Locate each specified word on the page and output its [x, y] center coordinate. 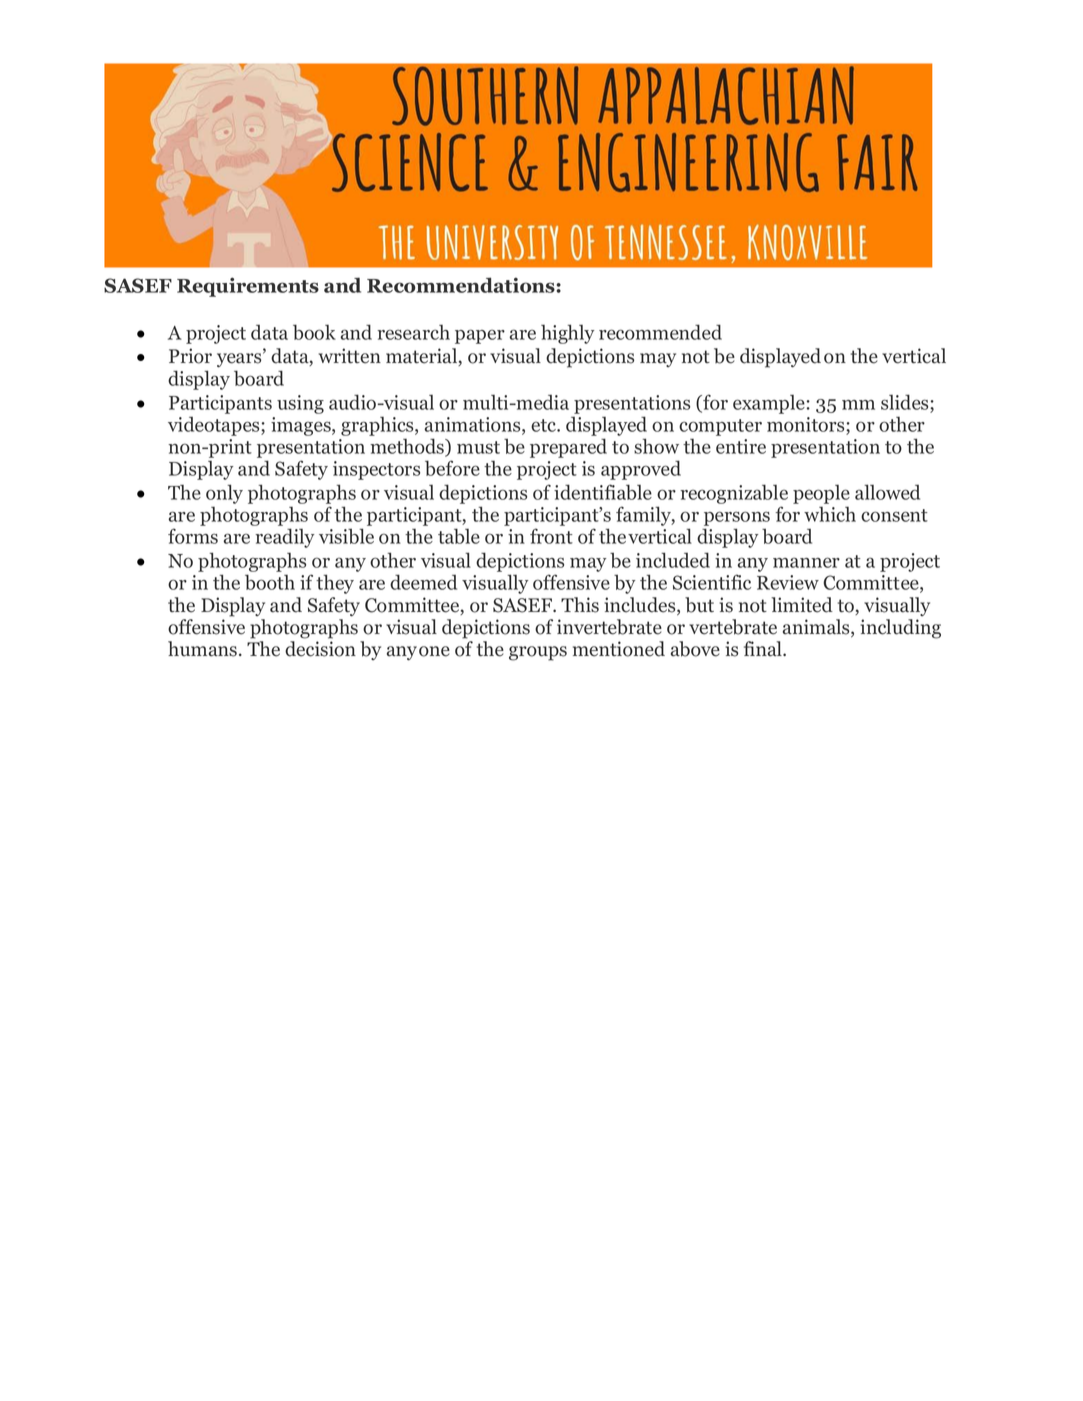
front [551, 536]
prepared [568, 448]
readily [285, 538]
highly [568, 334]
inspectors [376, 470]
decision [320, 649]
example [769, 404]
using [300, 404]
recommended [660, 332]
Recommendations [462, 285]
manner [806, 562]
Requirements [248, 287]
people [821, 494]
